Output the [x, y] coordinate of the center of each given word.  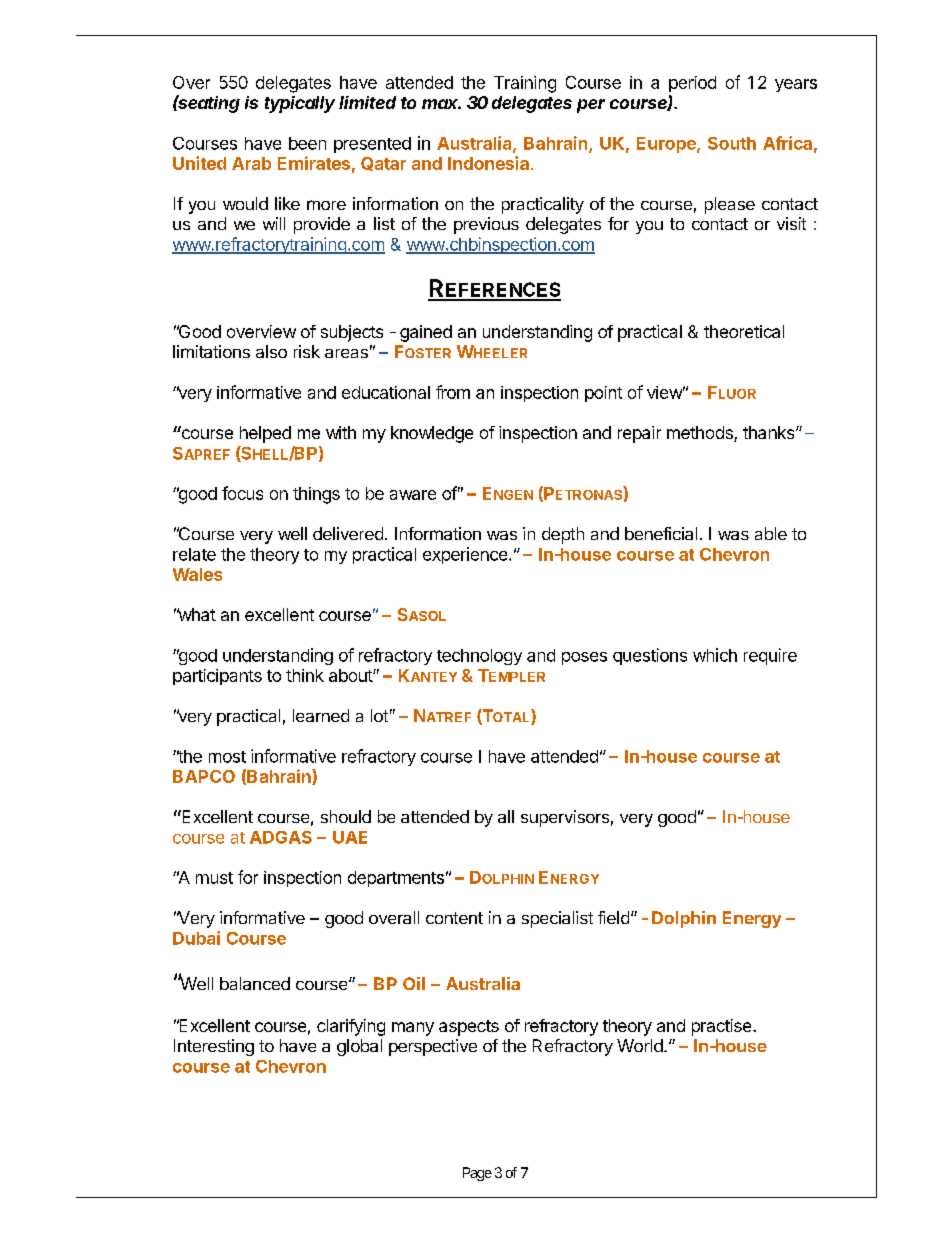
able [771, 533]
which [715, 655]
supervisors [565, 818]
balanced [255, 983]
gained [426, 333]
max [441, 104]
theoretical [744, 331]
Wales [197, 574]
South [732, 143]
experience [466, 555]
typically [300, 104]
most [227, 757]
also [271, 351]
